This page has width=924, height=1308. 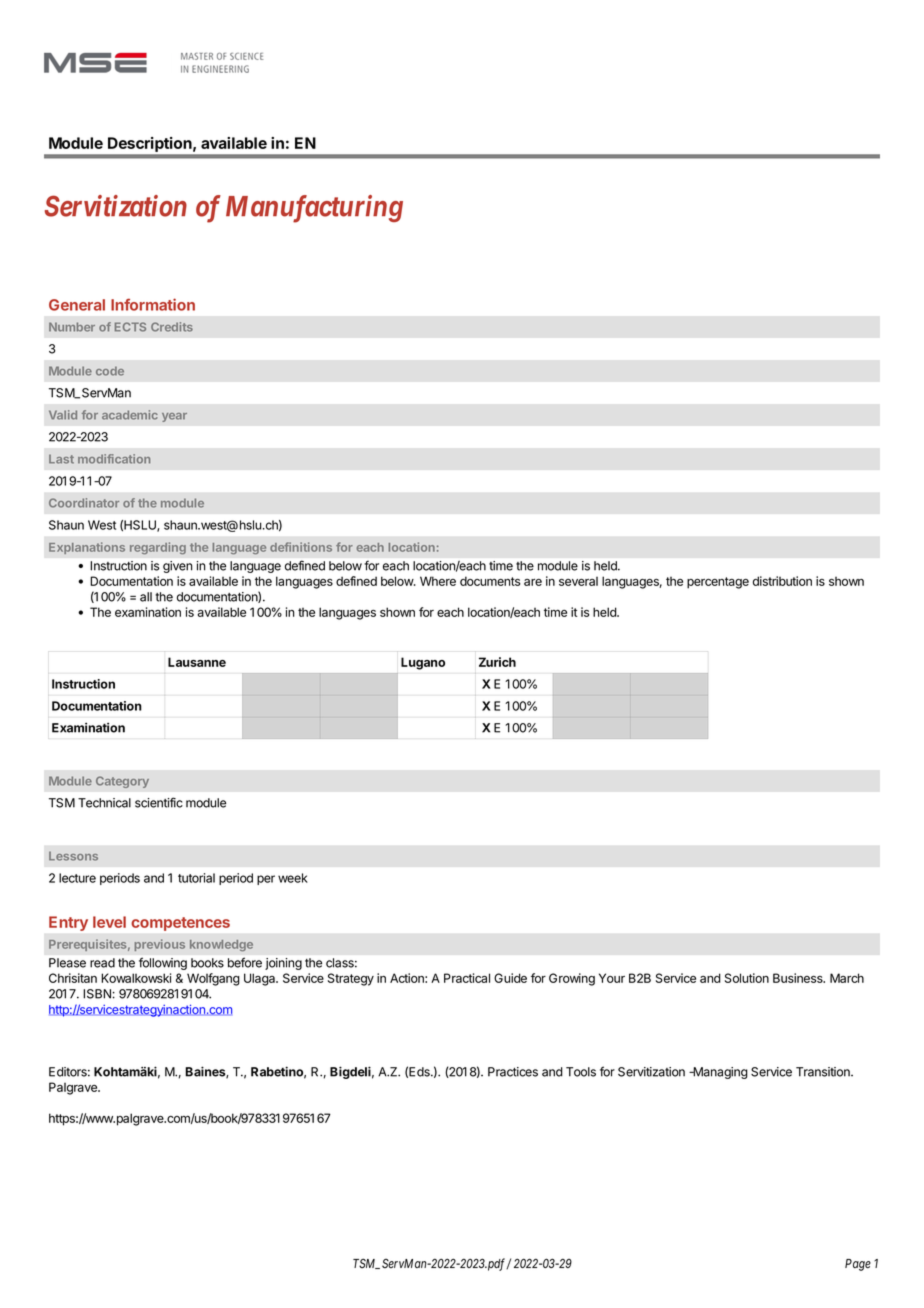 I want to click on Page, so click(x=858, y=1265).
